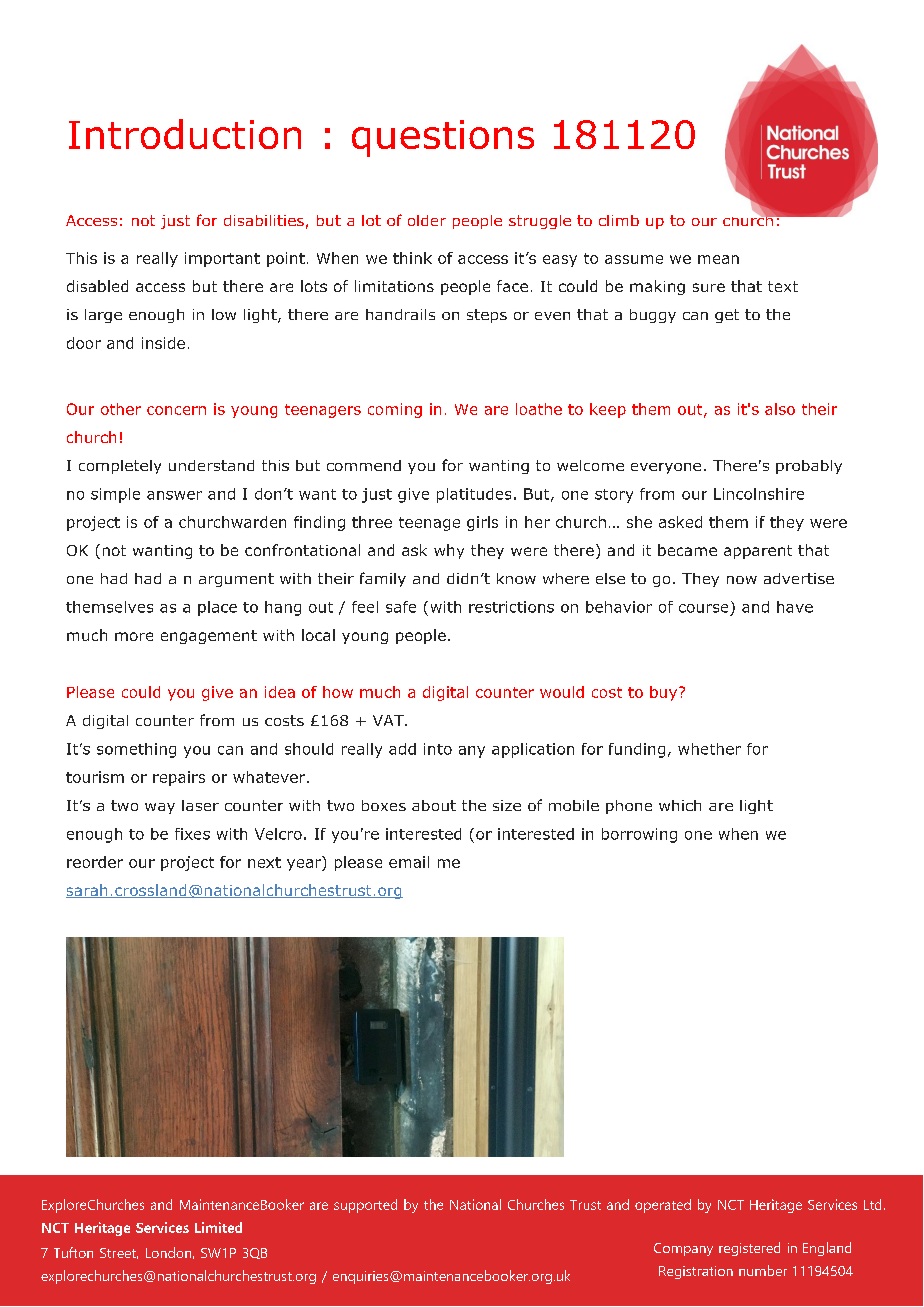  Describe the element at coordinates (718, 259) in the page. I see `mean` at that location.
